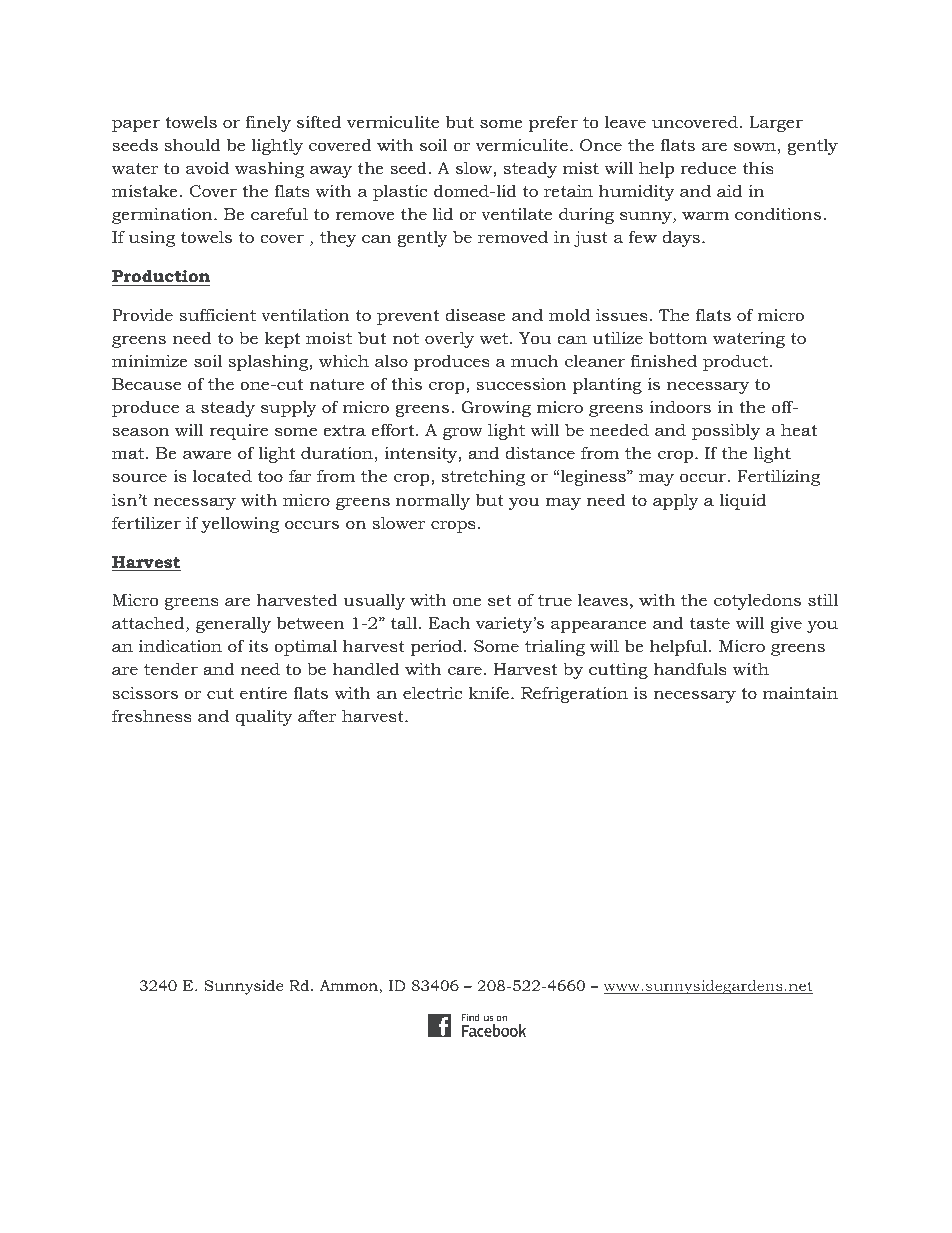  Describe the element at coordinates (317, 715) in the screenshot. I see `after` at that location.
